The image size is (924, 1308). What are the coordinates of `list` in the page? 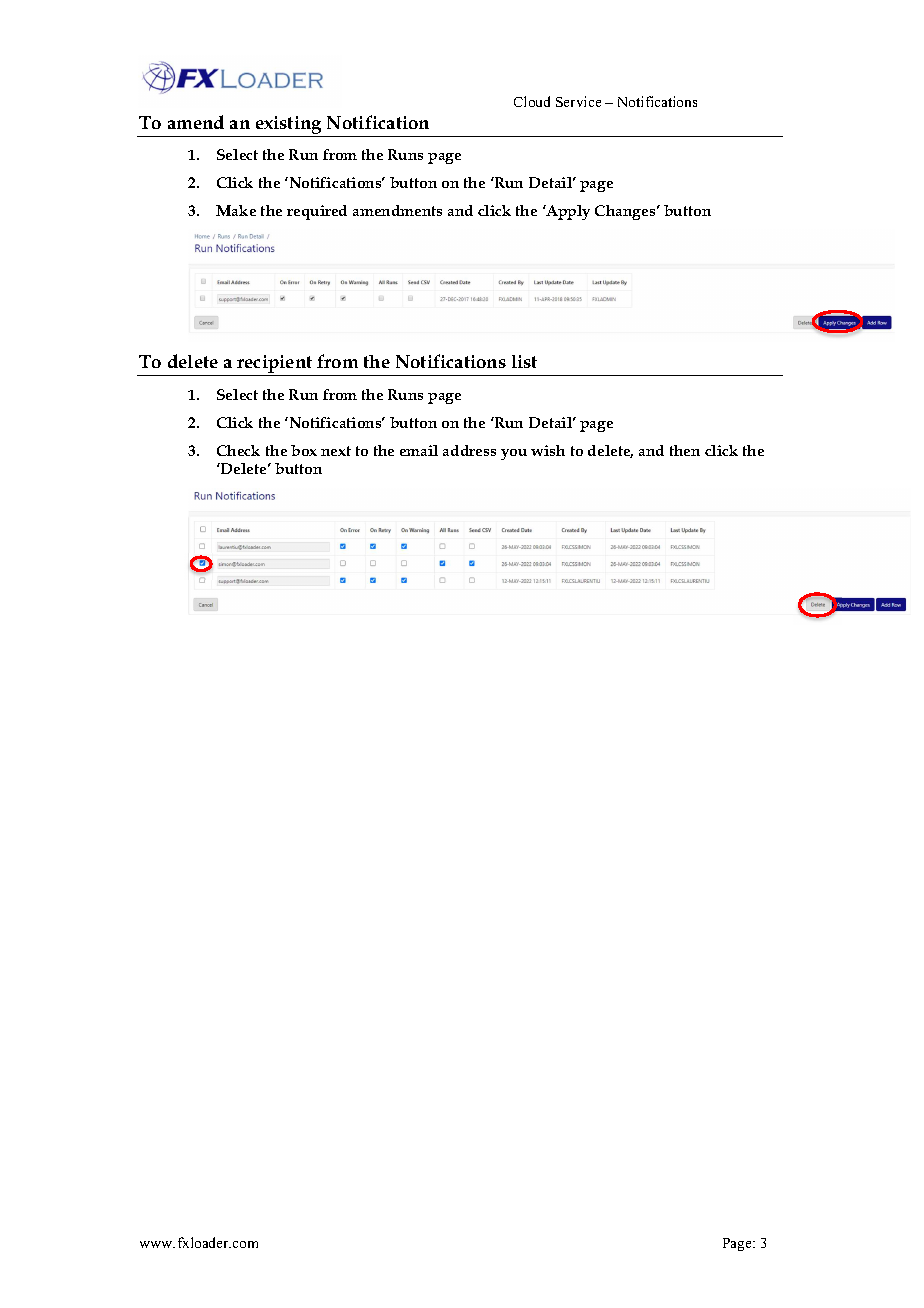 It's located at (524, 361).
